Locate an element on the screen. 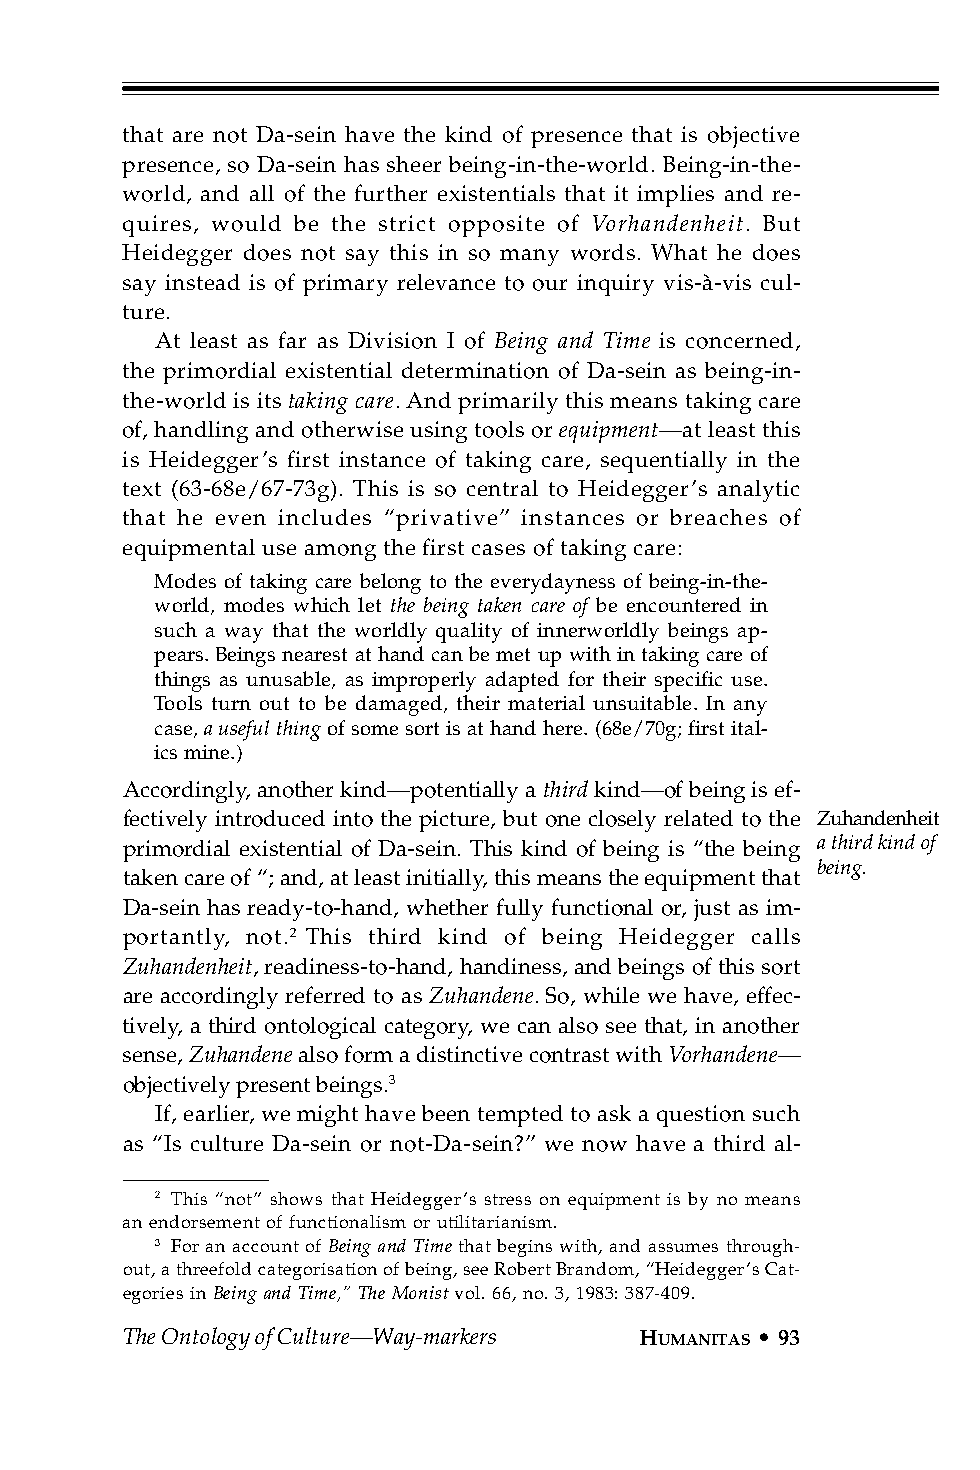  implies is located at coordinates (675, 196).
